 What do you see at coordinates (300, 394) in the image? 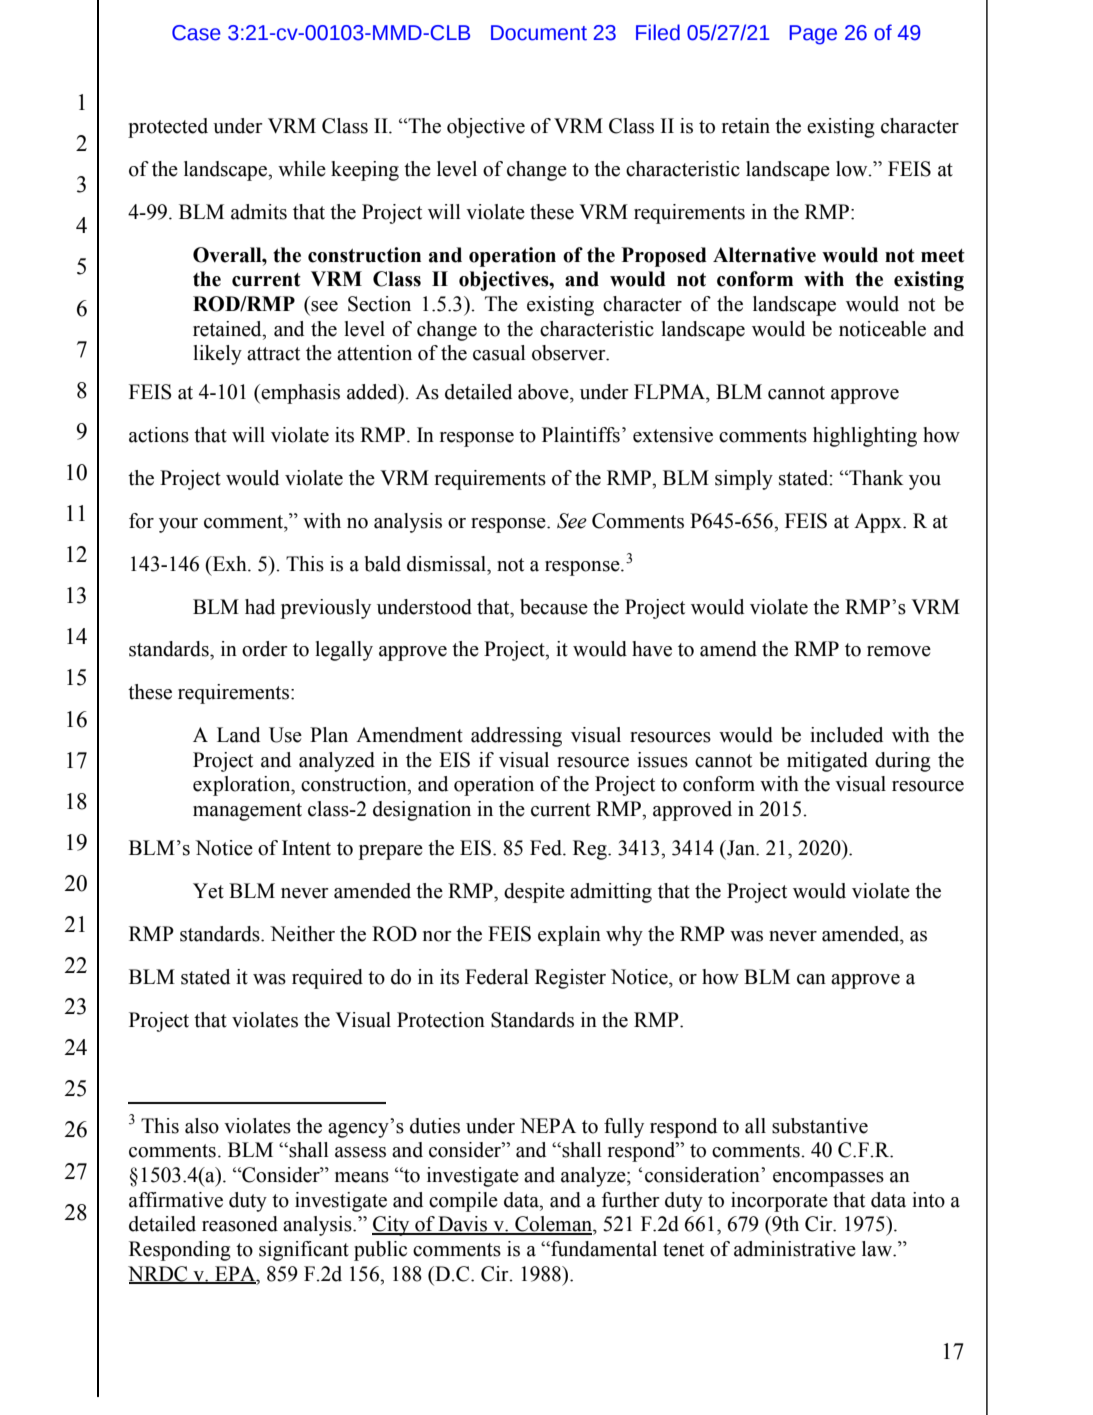
I see `emphasis` at bounding box center [300, 394].
